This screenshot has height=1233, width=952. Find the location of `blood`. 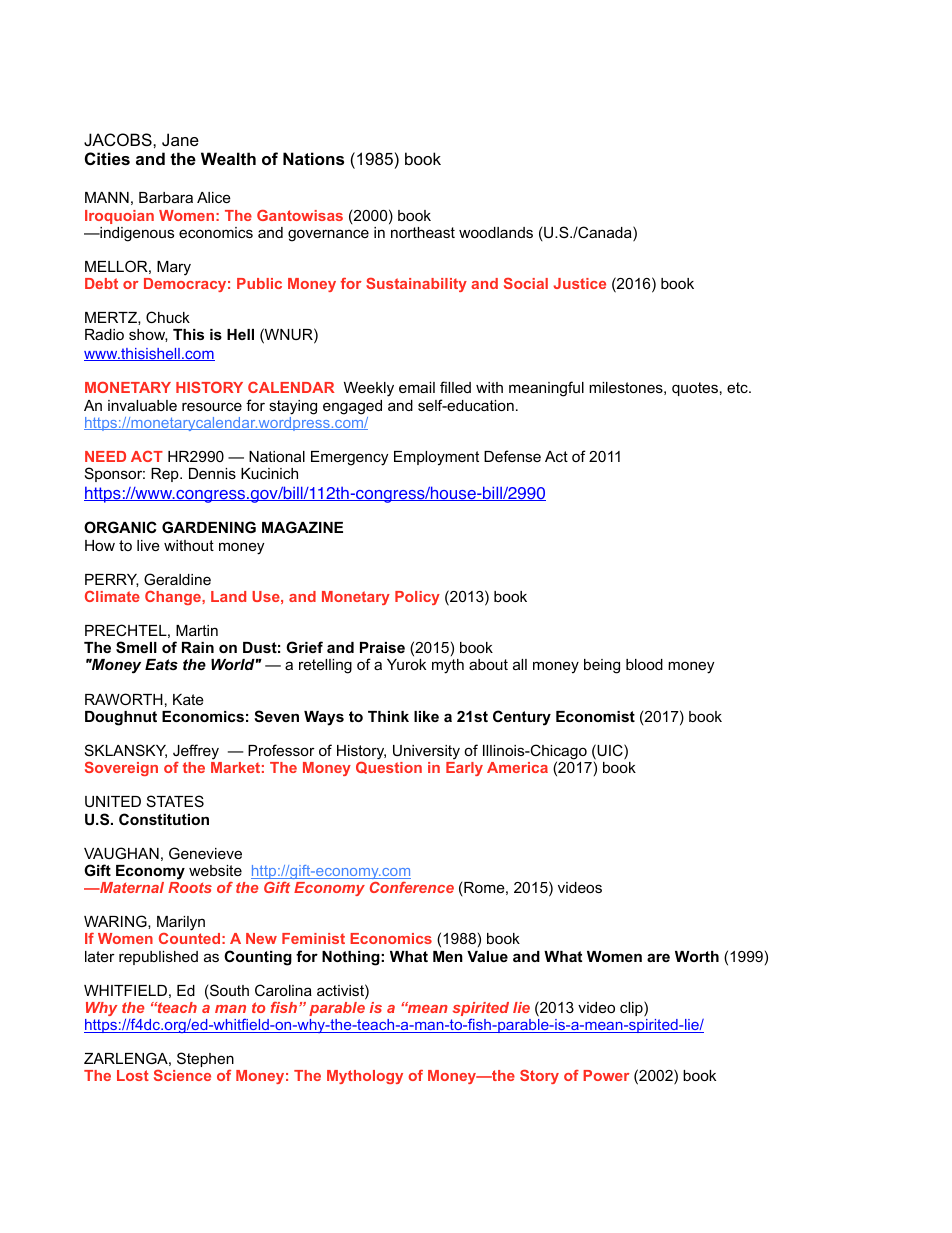

blood is located at coordinates (644, 664).
